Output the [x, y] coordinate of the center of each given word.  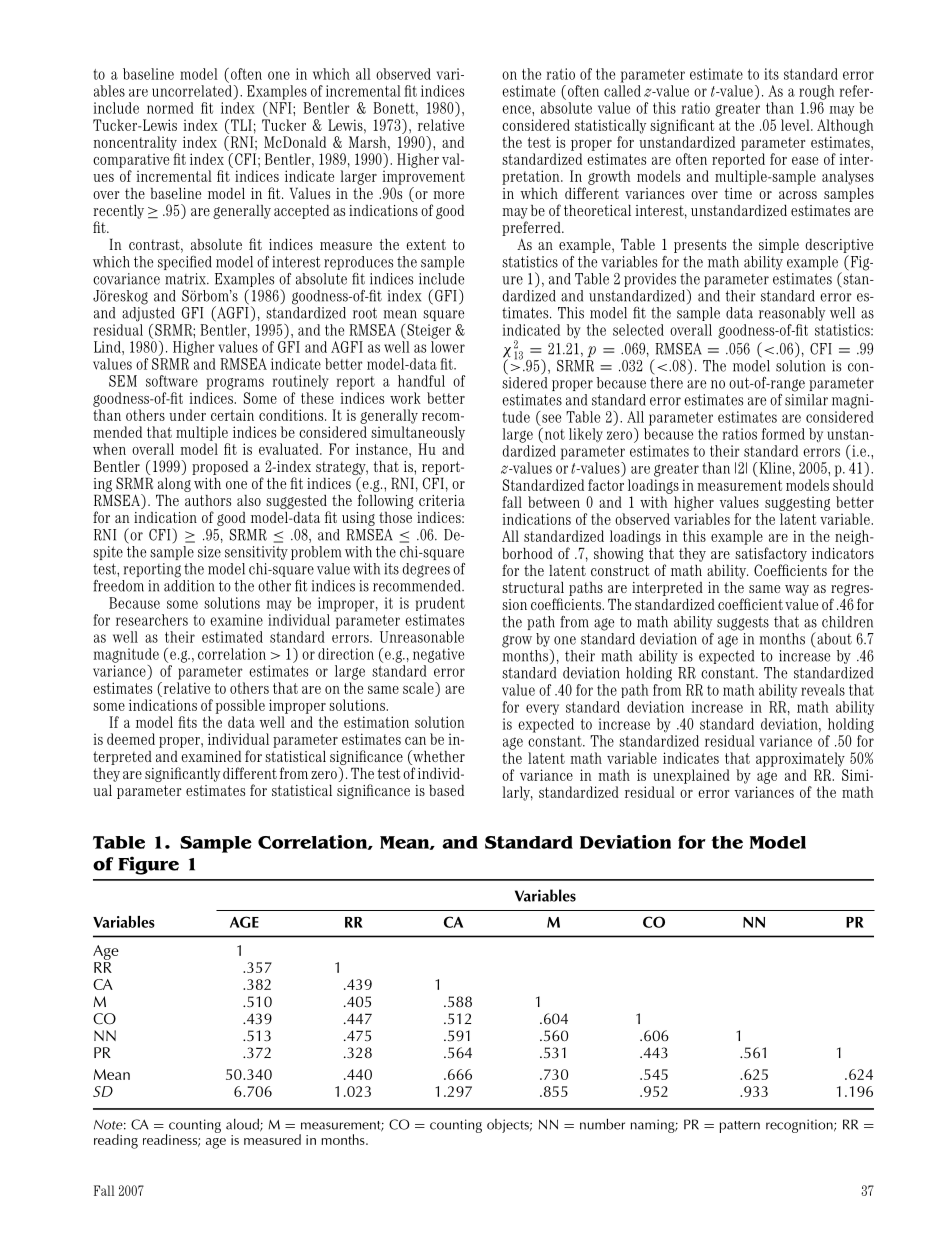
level [796, 125]
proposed [220, 468]
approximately [800, 759]
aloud [243, 1125]
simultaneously [418, 433]
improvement [424, 177]
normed [170, 108]
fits [187, 722]
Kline [775, 468]
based [446, 790]
